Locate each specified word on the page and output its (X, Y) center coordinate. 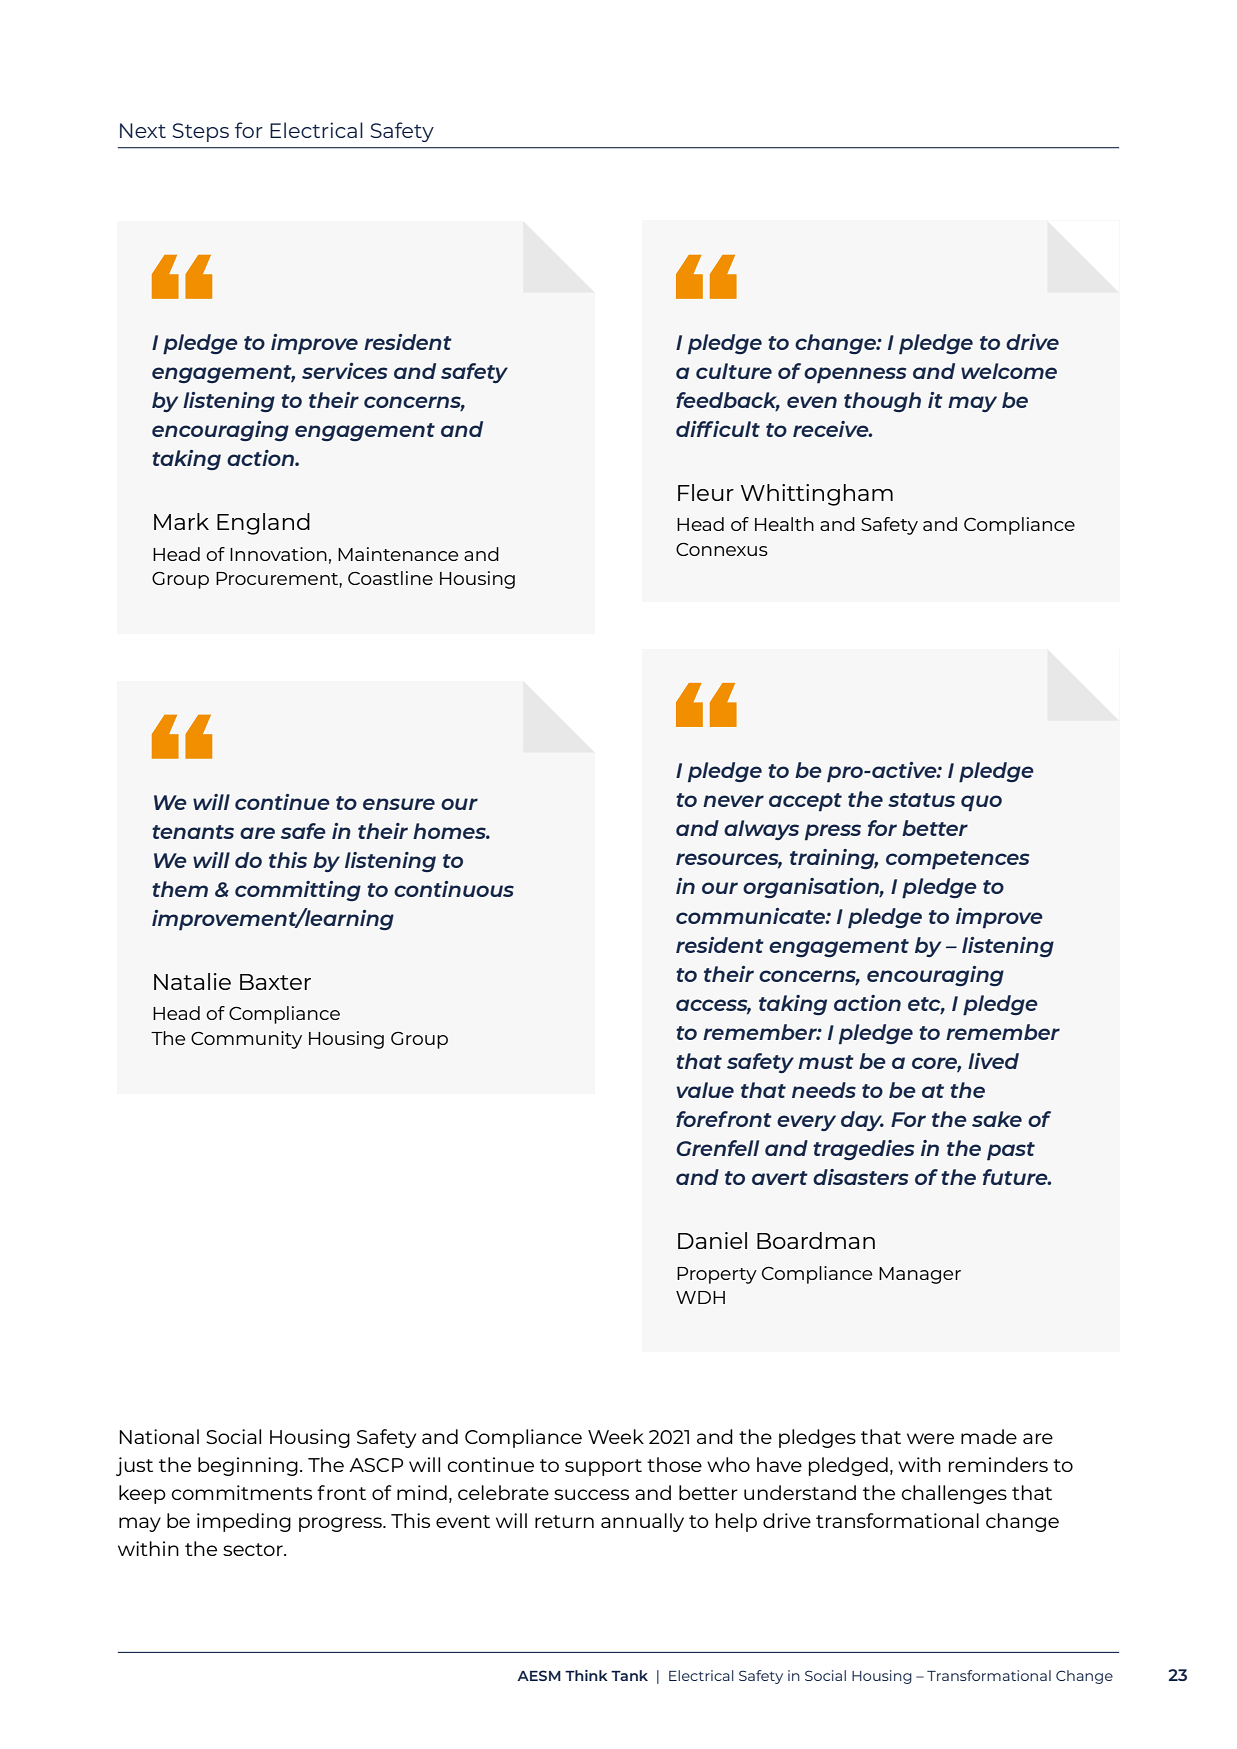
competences (957, 860)
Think (586, 1675)
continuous (454, 889)
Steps (201, 132)
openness (855, 375)
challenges (954, 1494)
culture (734, 371)
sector (254, 1549)
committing (298, 891)
